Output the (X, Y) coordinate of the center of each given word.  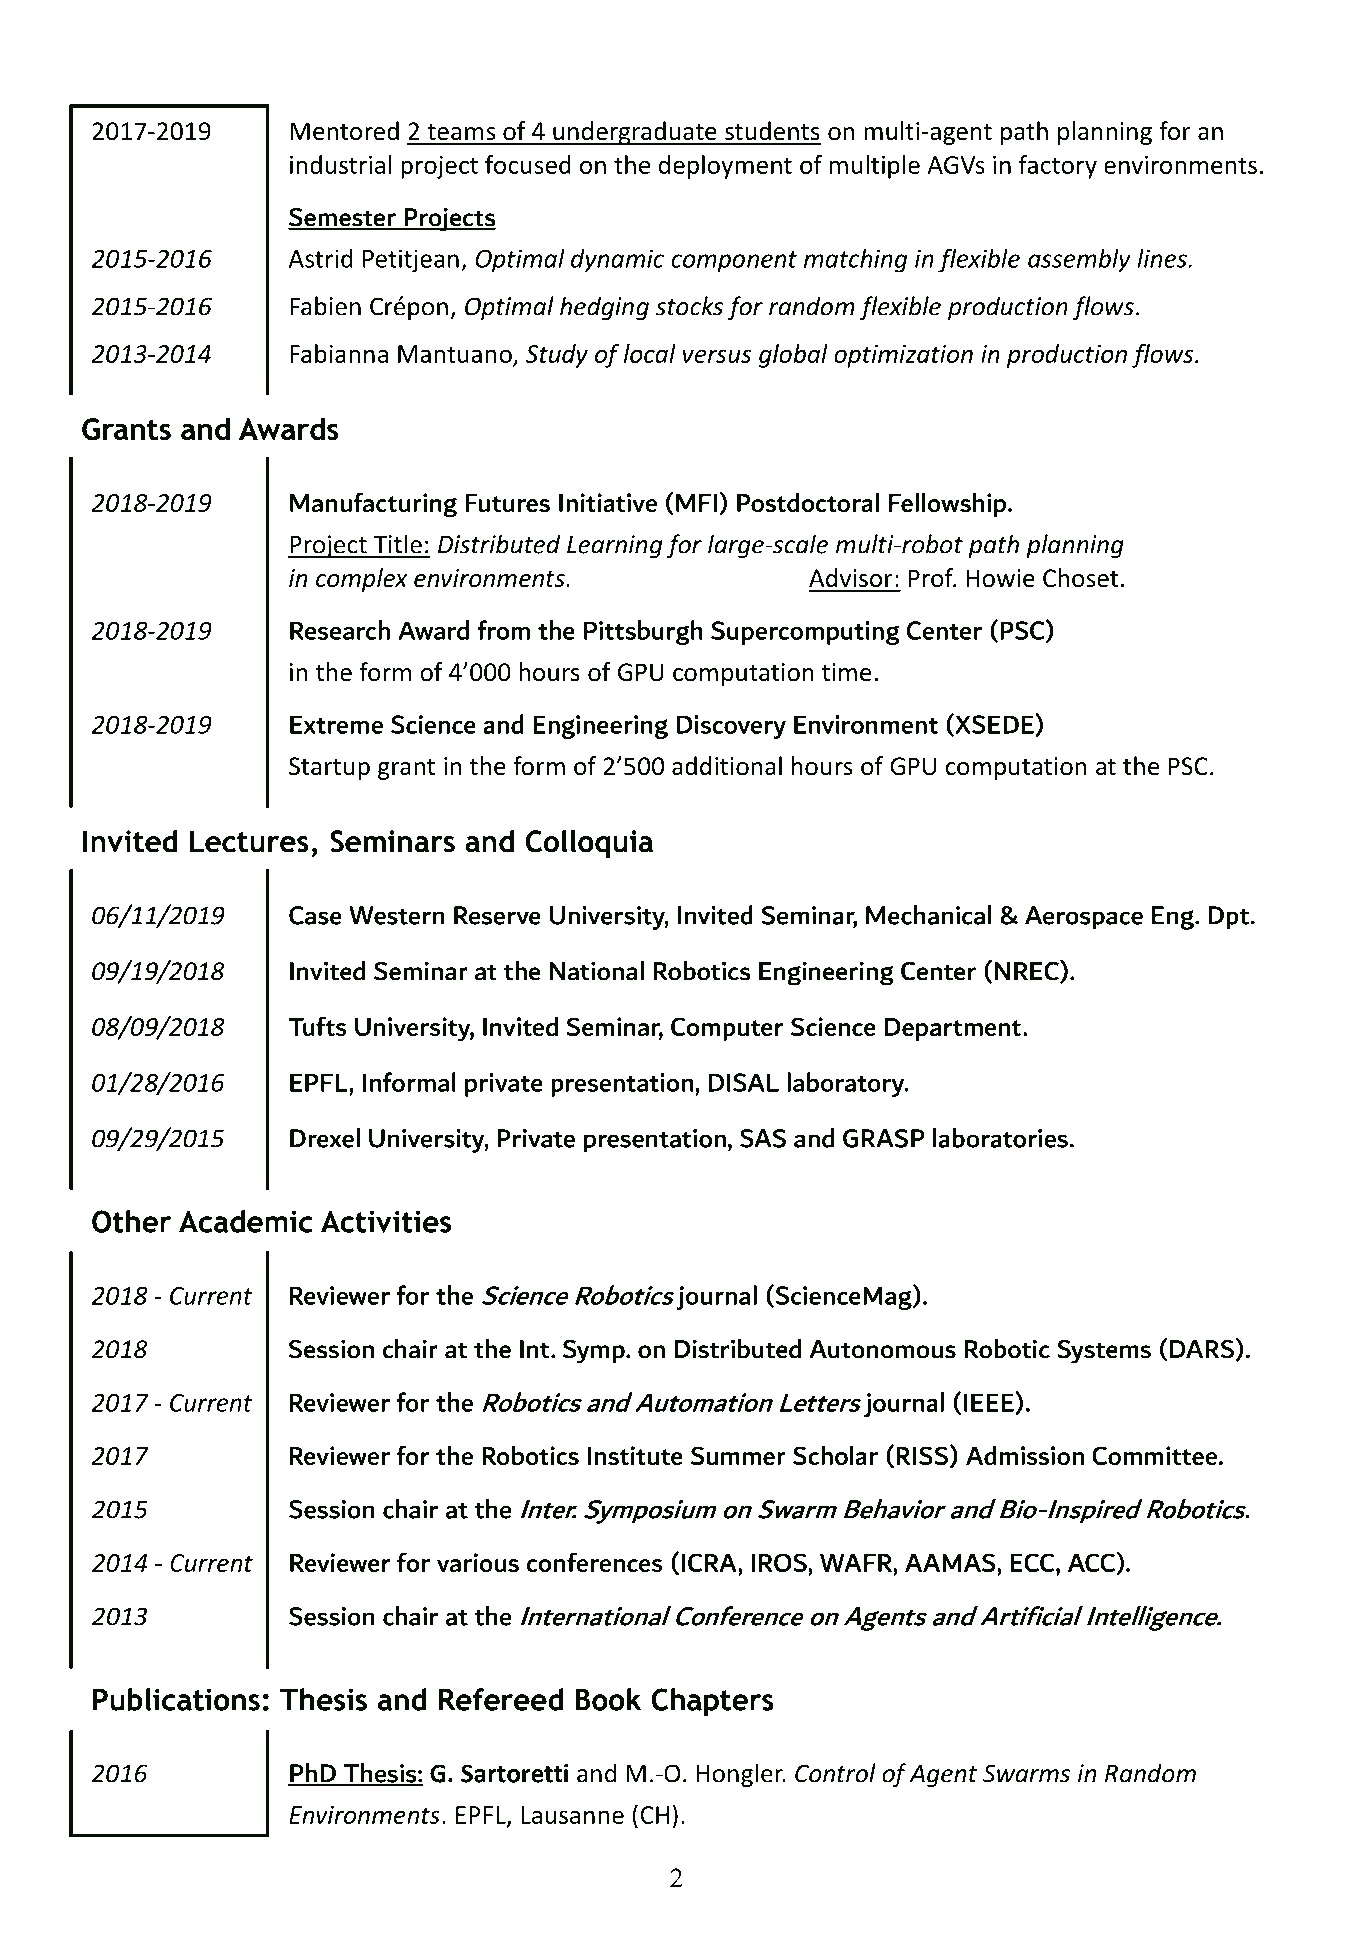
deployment (725, 167)
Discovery (731, 727)
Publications (176, 1699)
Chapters (712, 1702)
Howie (1001, 578)
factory (1058, 167)
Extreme (336, 724)
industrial (341, 164)
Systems (1104, 1351)
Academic (246, 1221)
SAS (763, 1138)
